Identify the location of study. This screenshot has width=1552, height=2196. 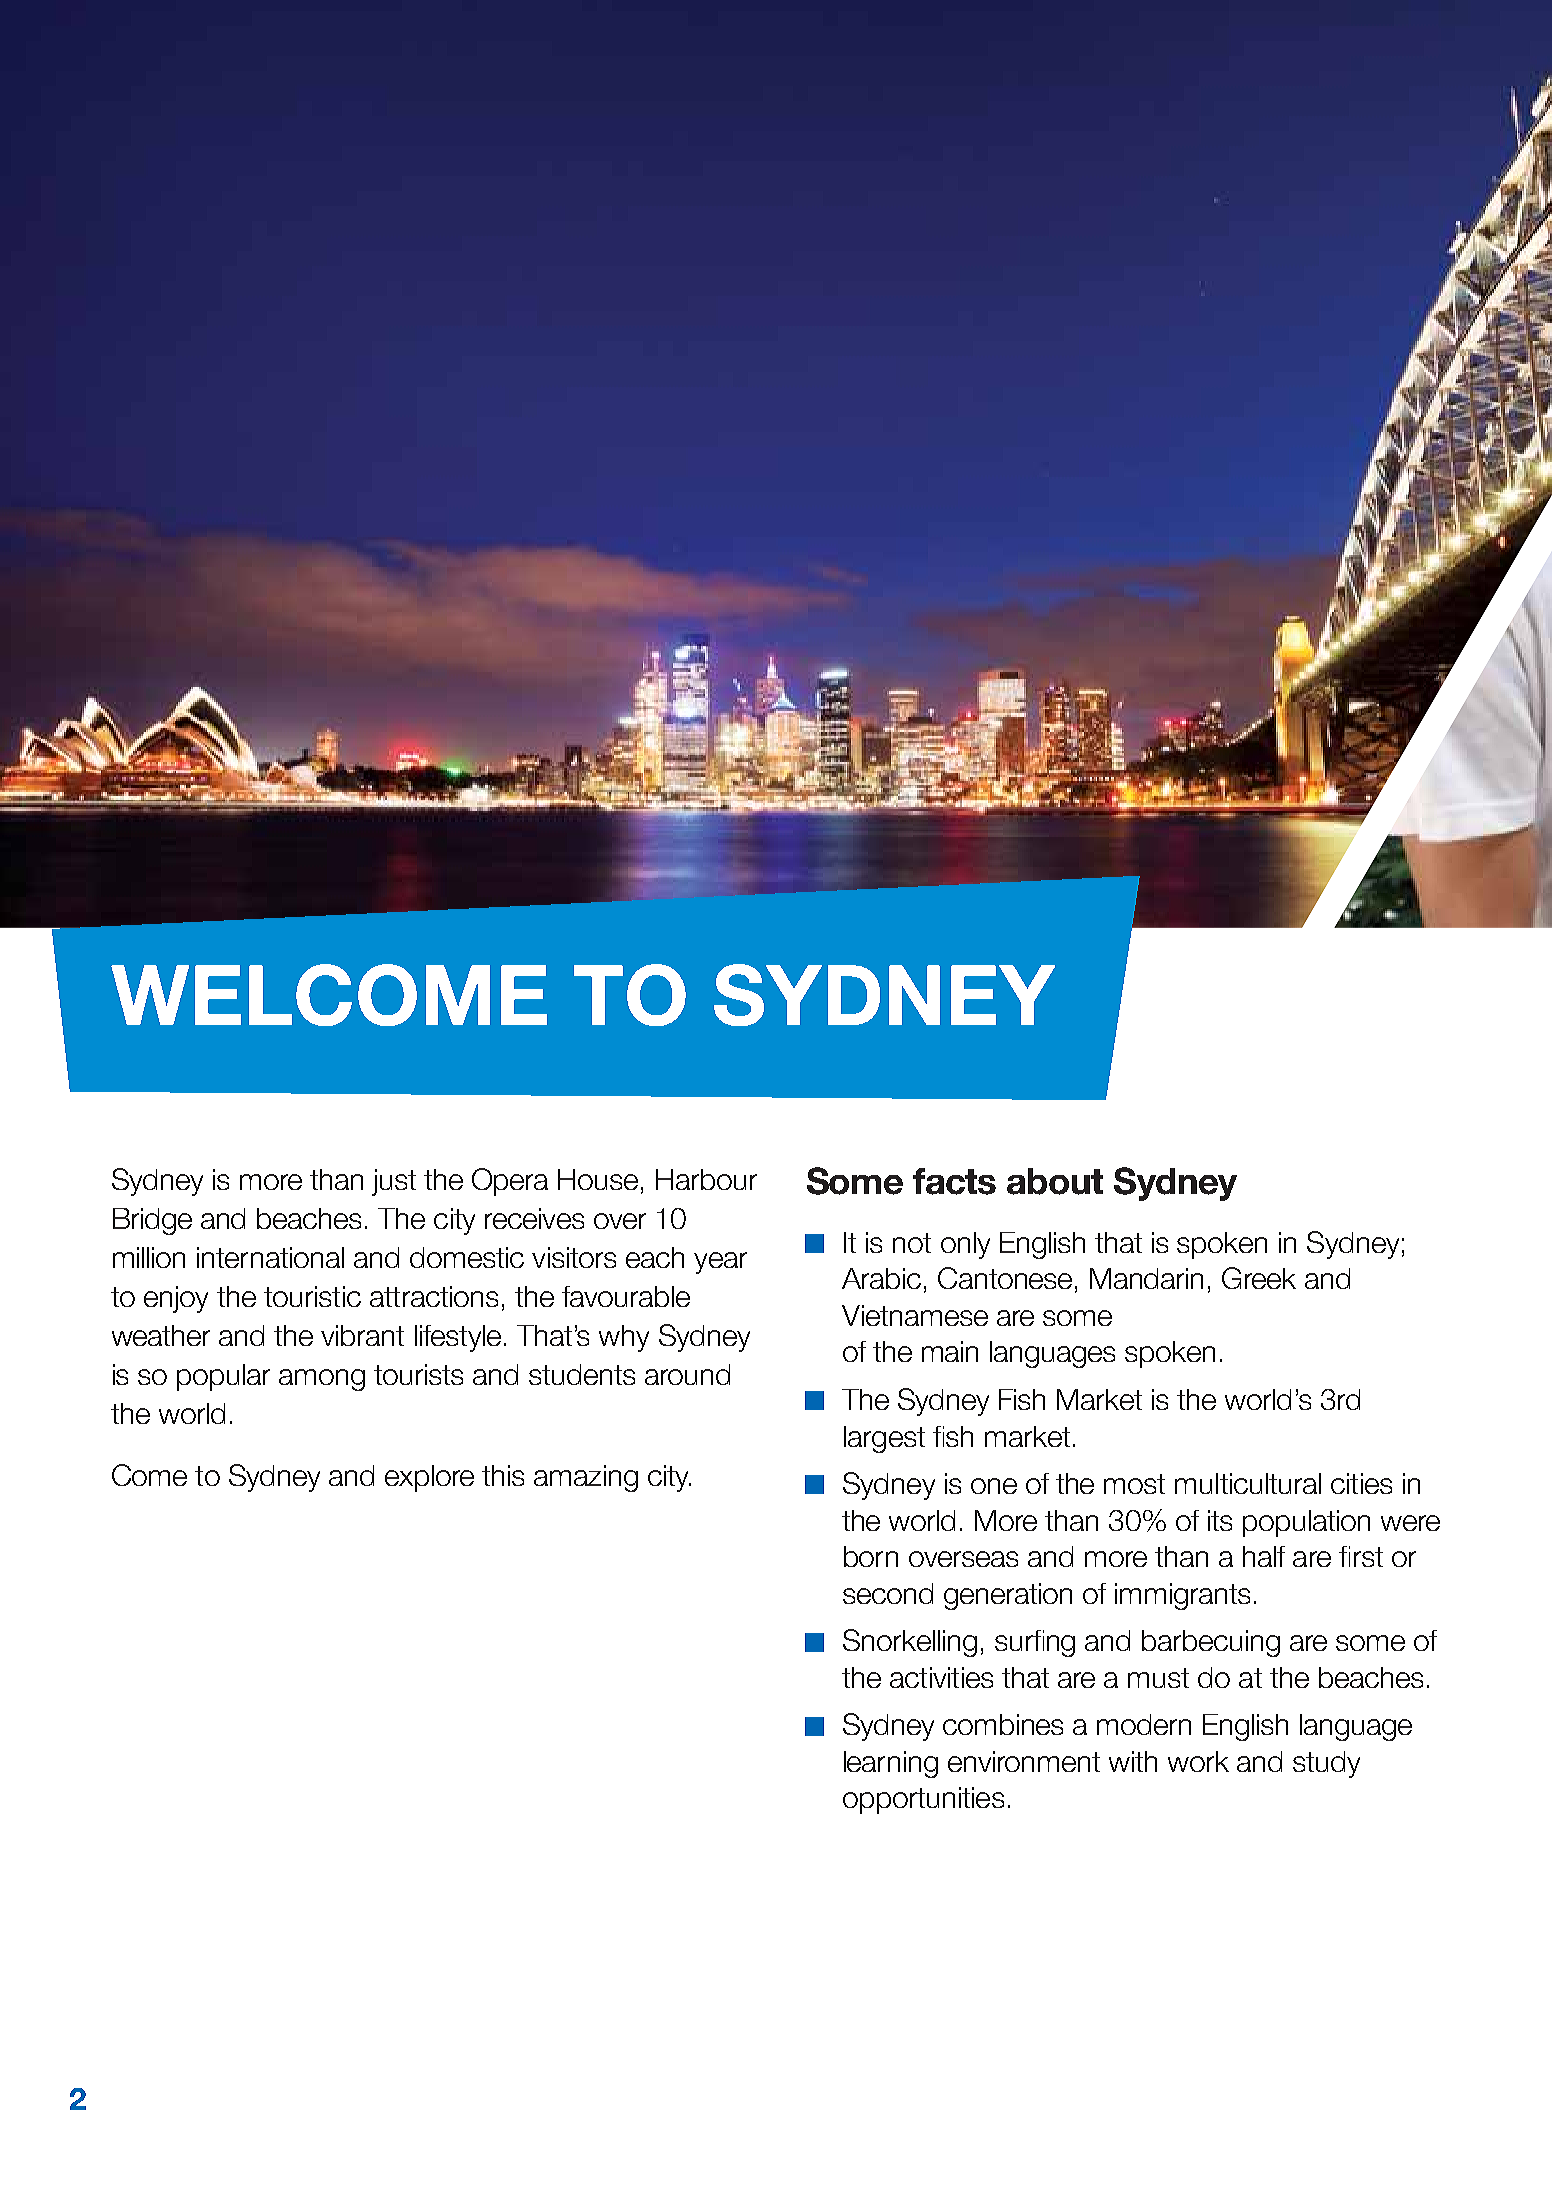
(1326, 1764).
